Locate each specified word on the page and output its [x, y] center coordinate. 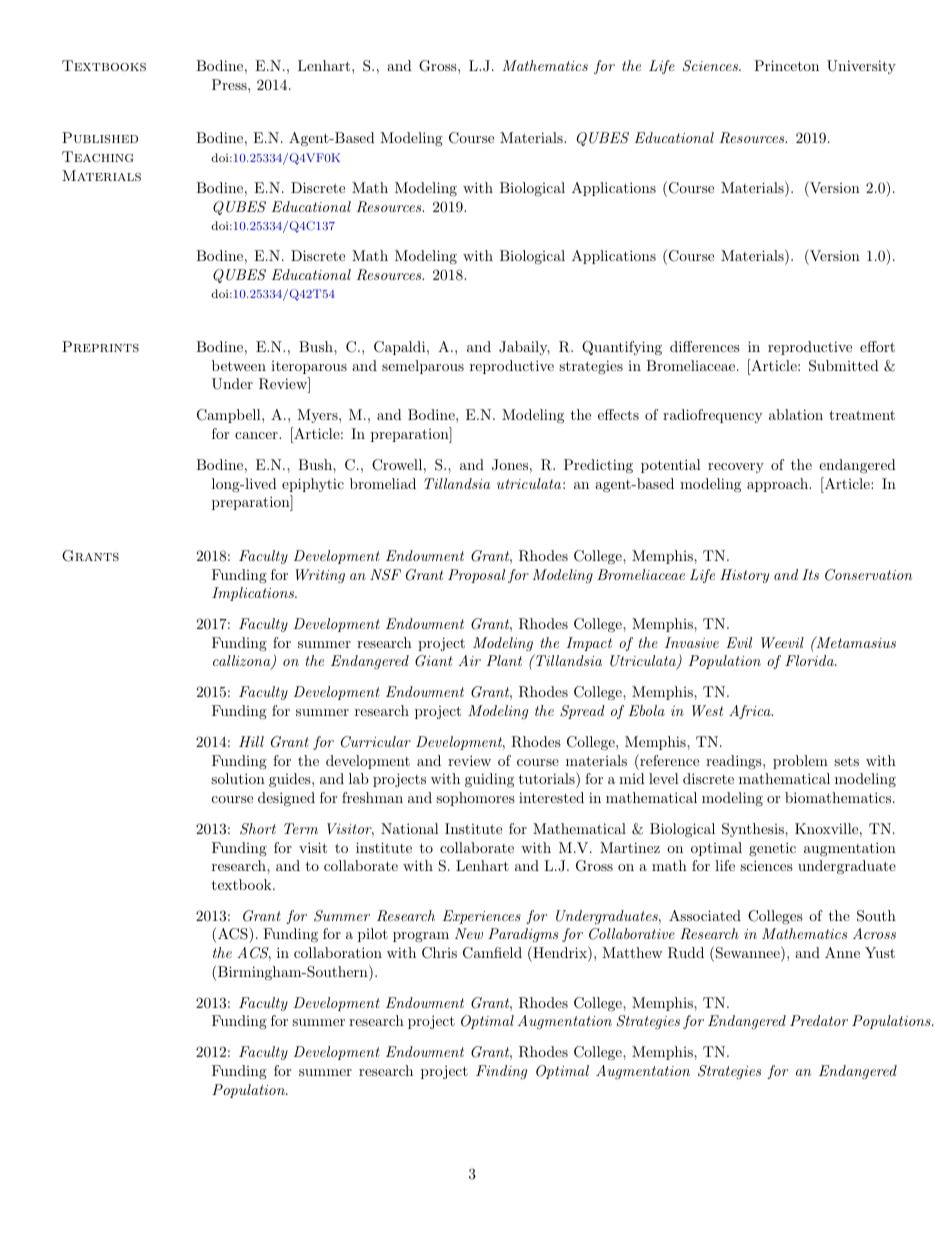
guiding [489, 780]
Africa [751, 712]
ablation [796, 414]
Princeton [786, 65]
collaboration [338, 952]
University [861, 67]
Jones [510, 465]
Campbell [230, 416]
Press [230, 84]
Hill [251, 741]
